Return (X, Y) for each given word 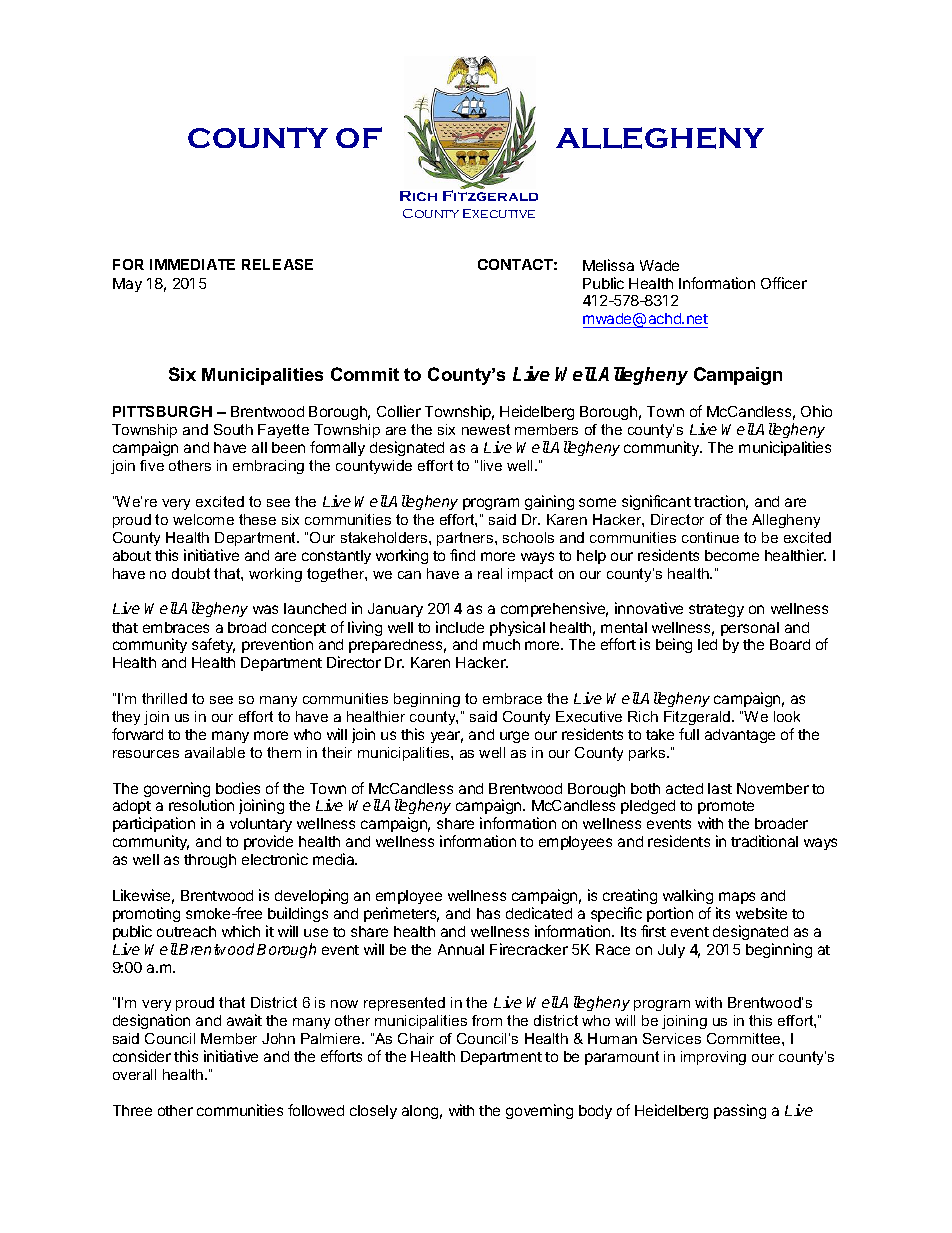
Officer (784, 283)
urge (514, 737)
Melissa (608, 265)
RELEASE (277, 264)
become (732, 555)
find (462, 555)
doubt (191, 573)
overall (134, 1074)
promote (726, 807)
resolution (201, 805)
